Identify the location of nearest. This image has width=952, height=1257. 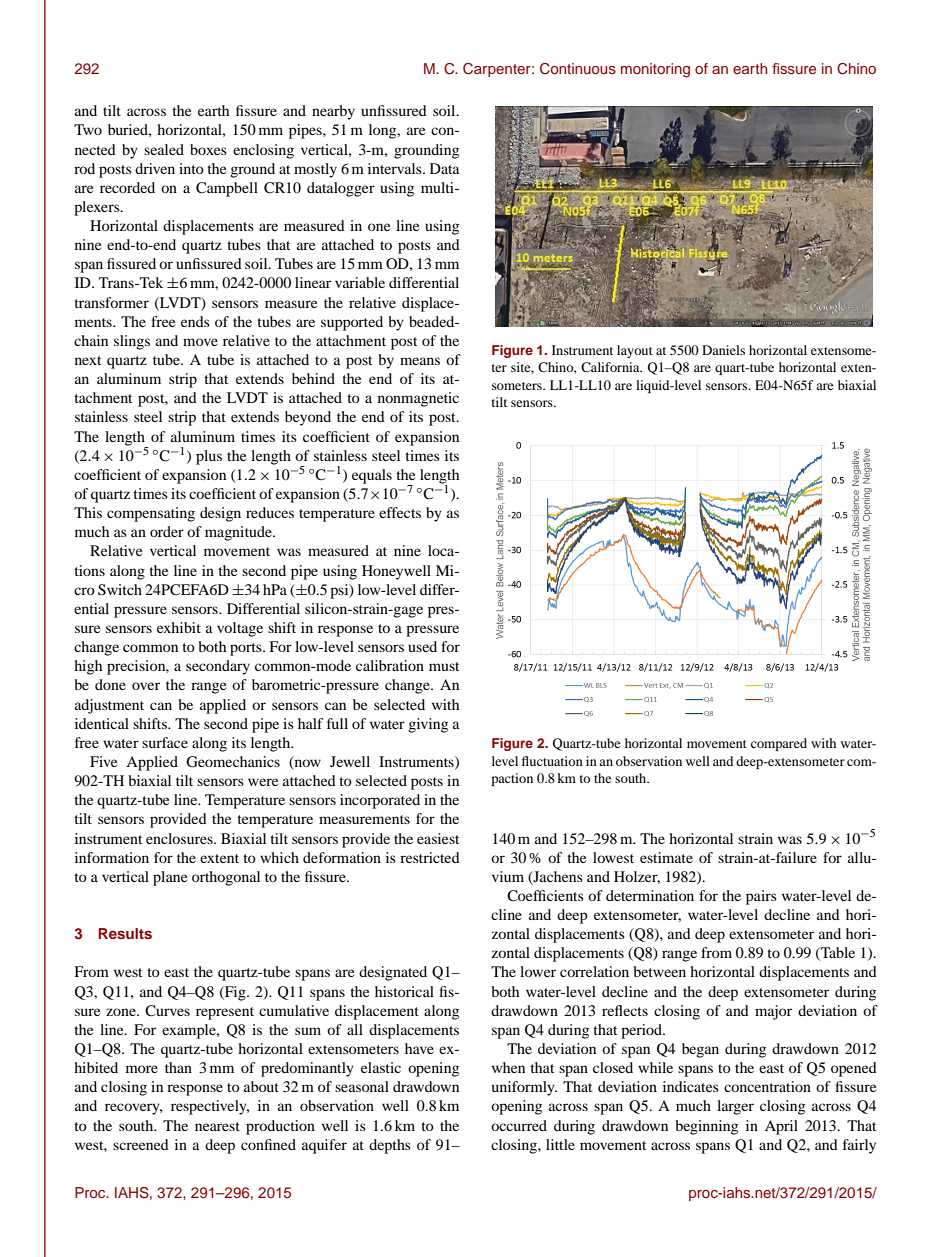
(217, 1126).
